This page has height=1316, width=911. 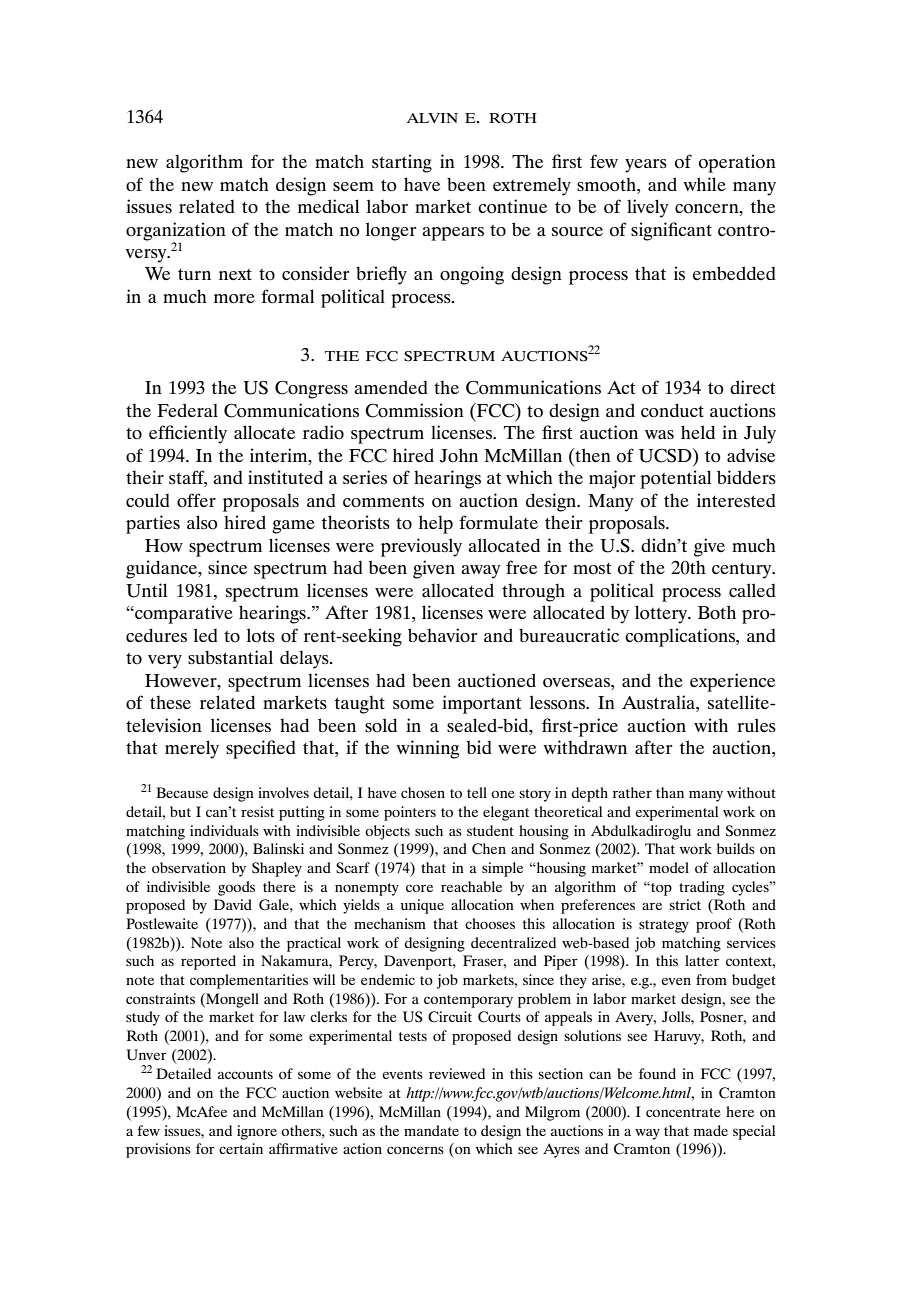 What do you see at coordinates (423, 792) in the page?
I see `chosen` at bounding box center [423, 792].
